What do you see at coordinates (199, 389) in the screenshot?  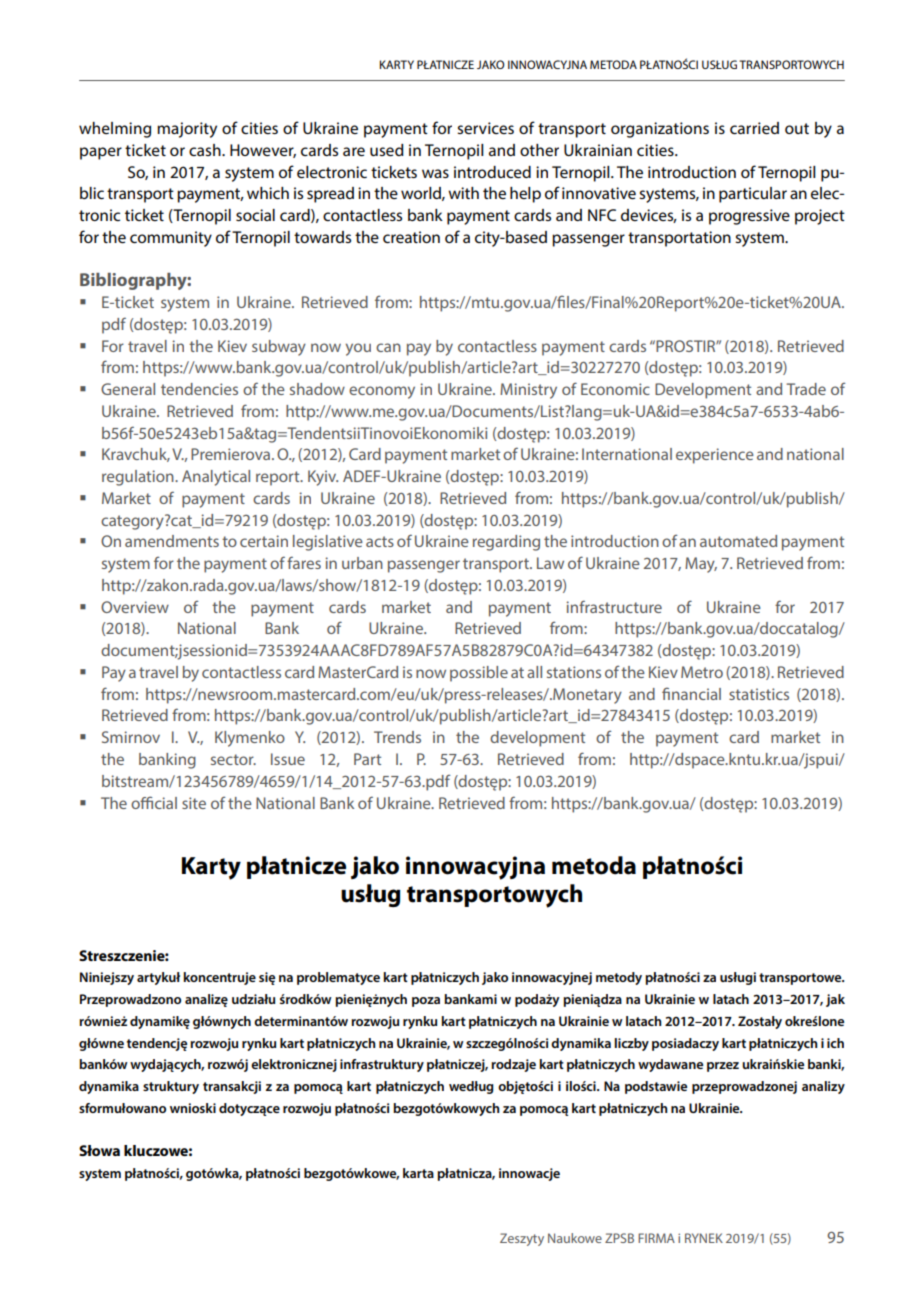 I see `tendencies` at bounding box center [199, 389].
